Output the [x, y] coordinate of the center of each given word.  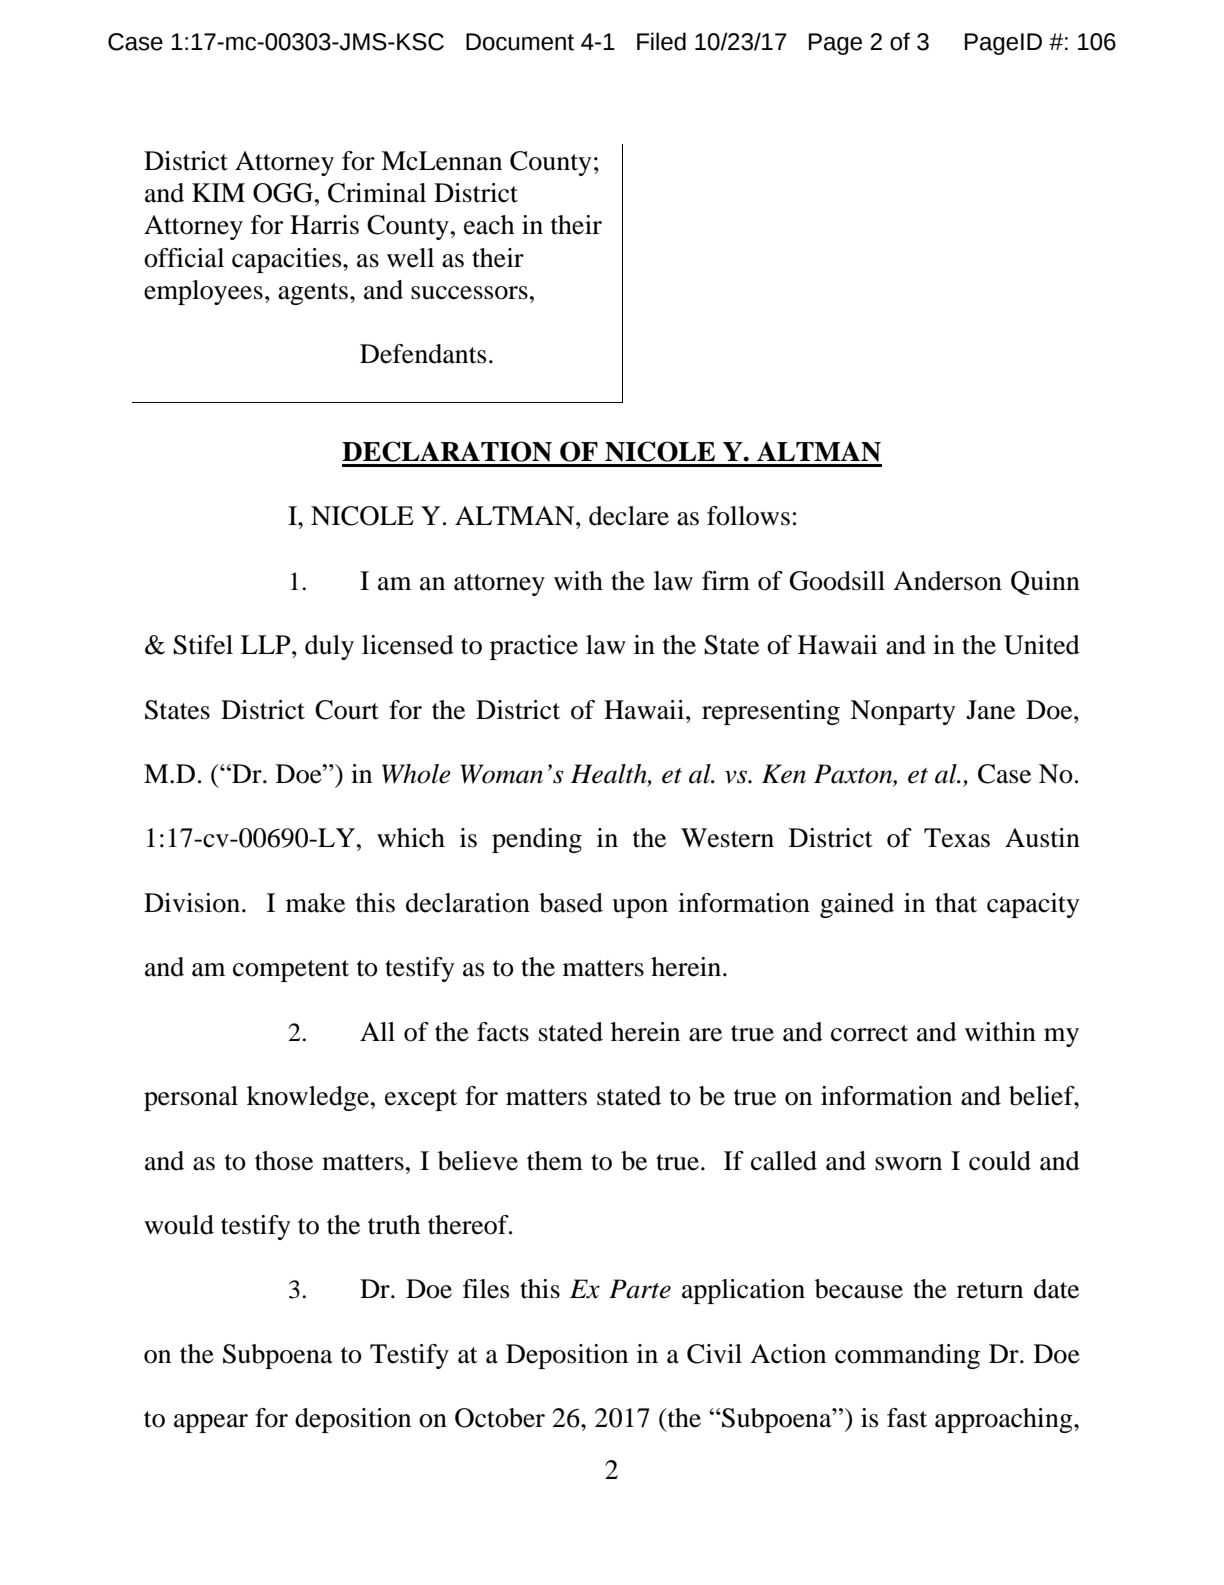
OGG [283, 193]
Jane [990, 710]
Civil [714, 1354]
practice [534, 647]
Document [520, 42]
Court [347, 710]
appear [211, 1423]
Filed [661, 41]
